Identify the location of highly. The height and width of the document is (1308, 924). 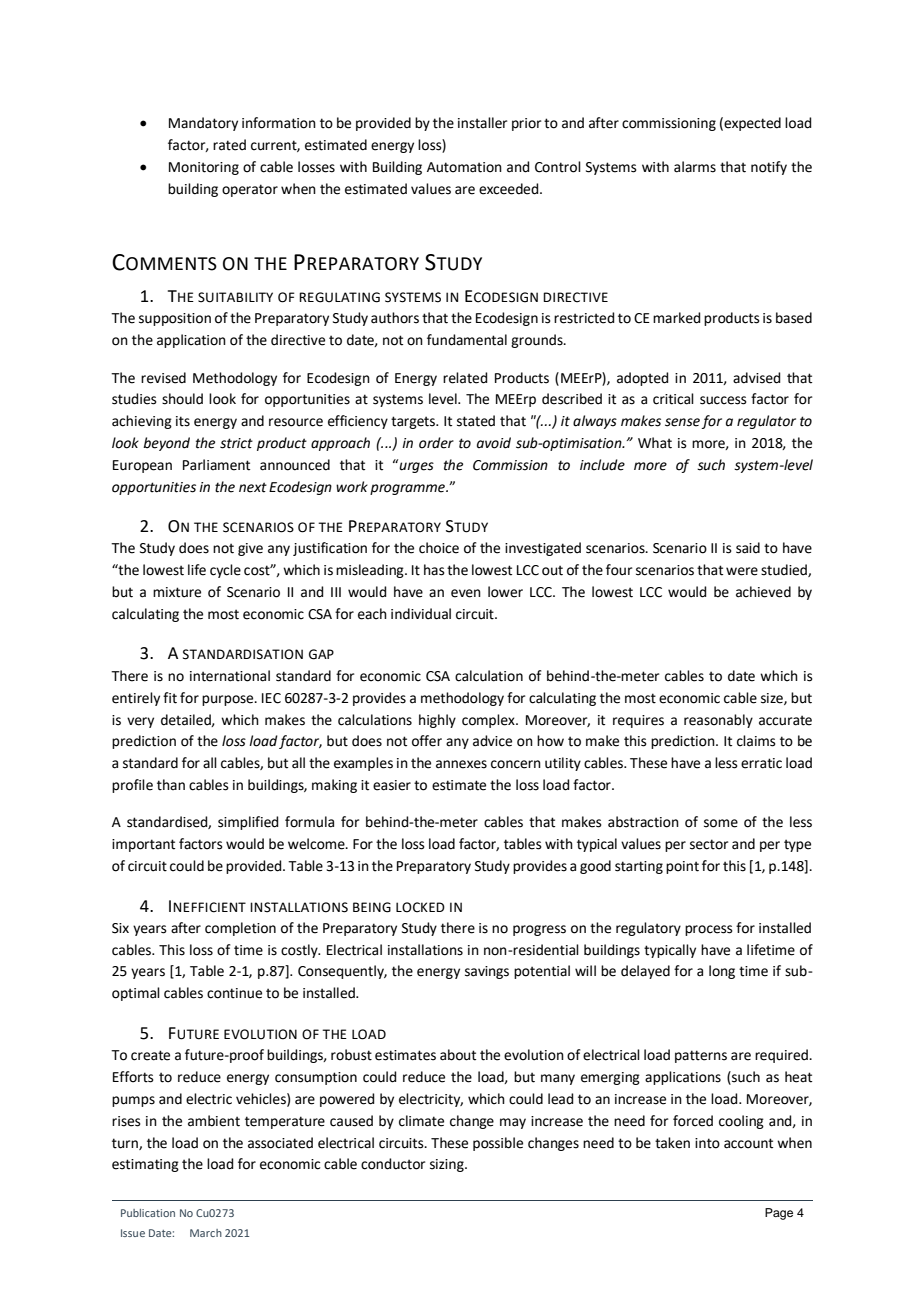
(437, 721).
